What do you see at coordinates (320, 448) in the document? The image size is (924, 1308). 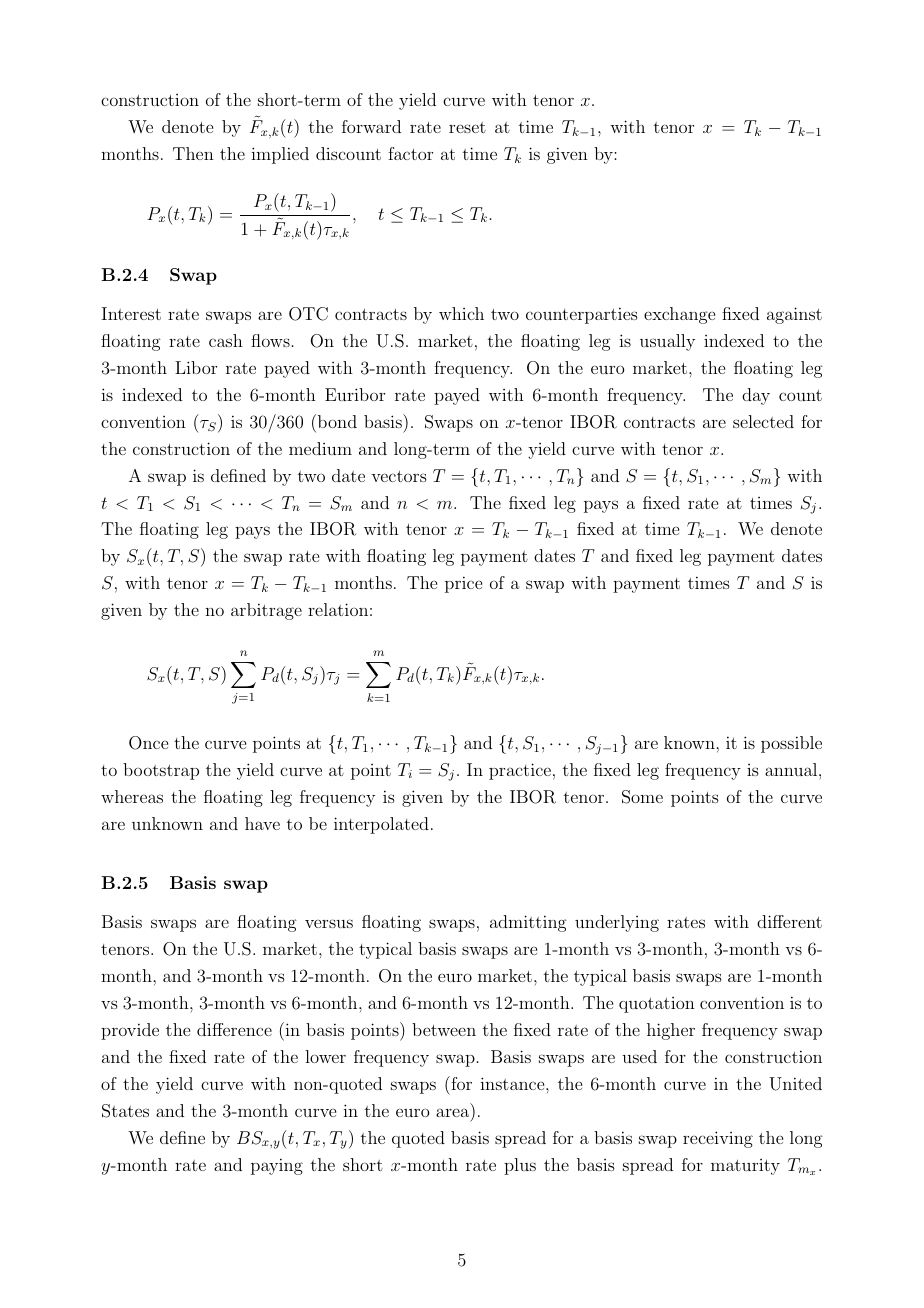 I see `medium` at bounding box center [320, 448].
